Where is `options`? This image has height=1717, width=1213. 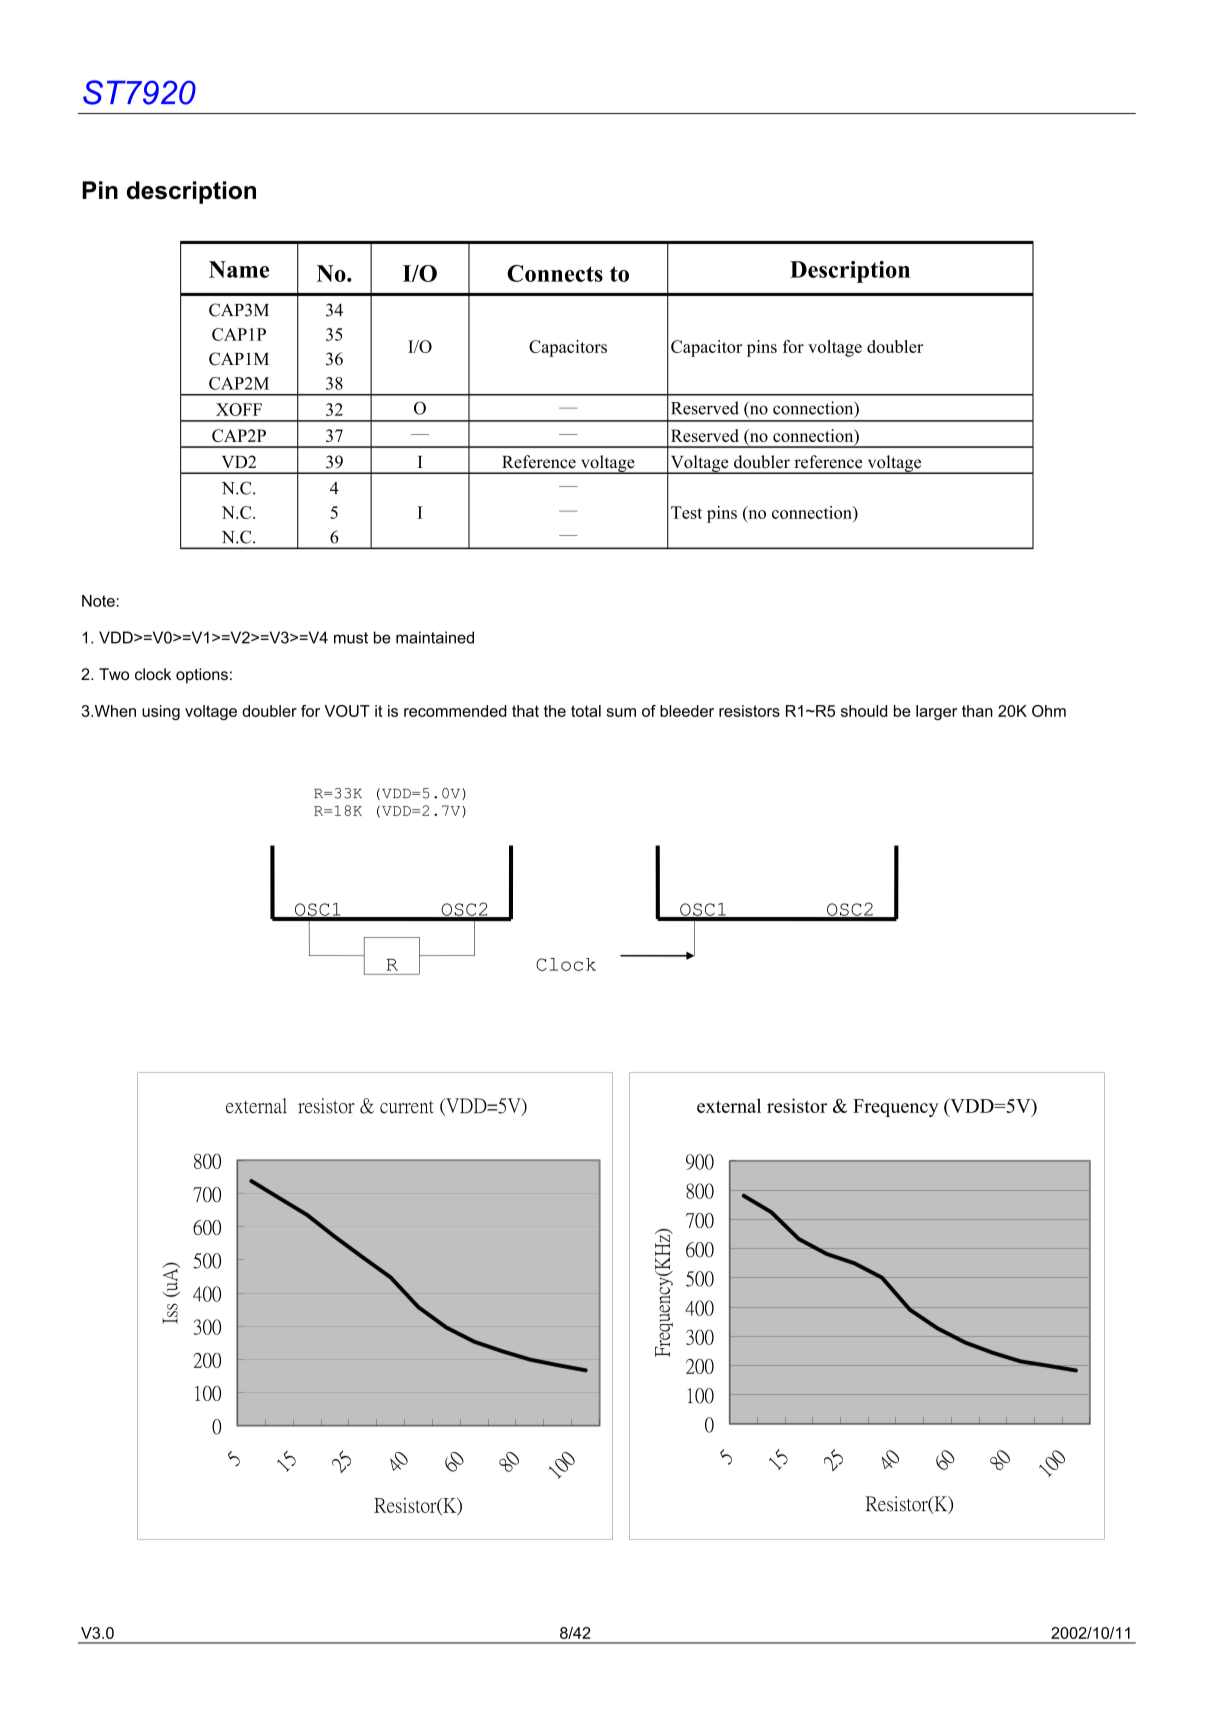 options is located at coordinates (202, 676).
